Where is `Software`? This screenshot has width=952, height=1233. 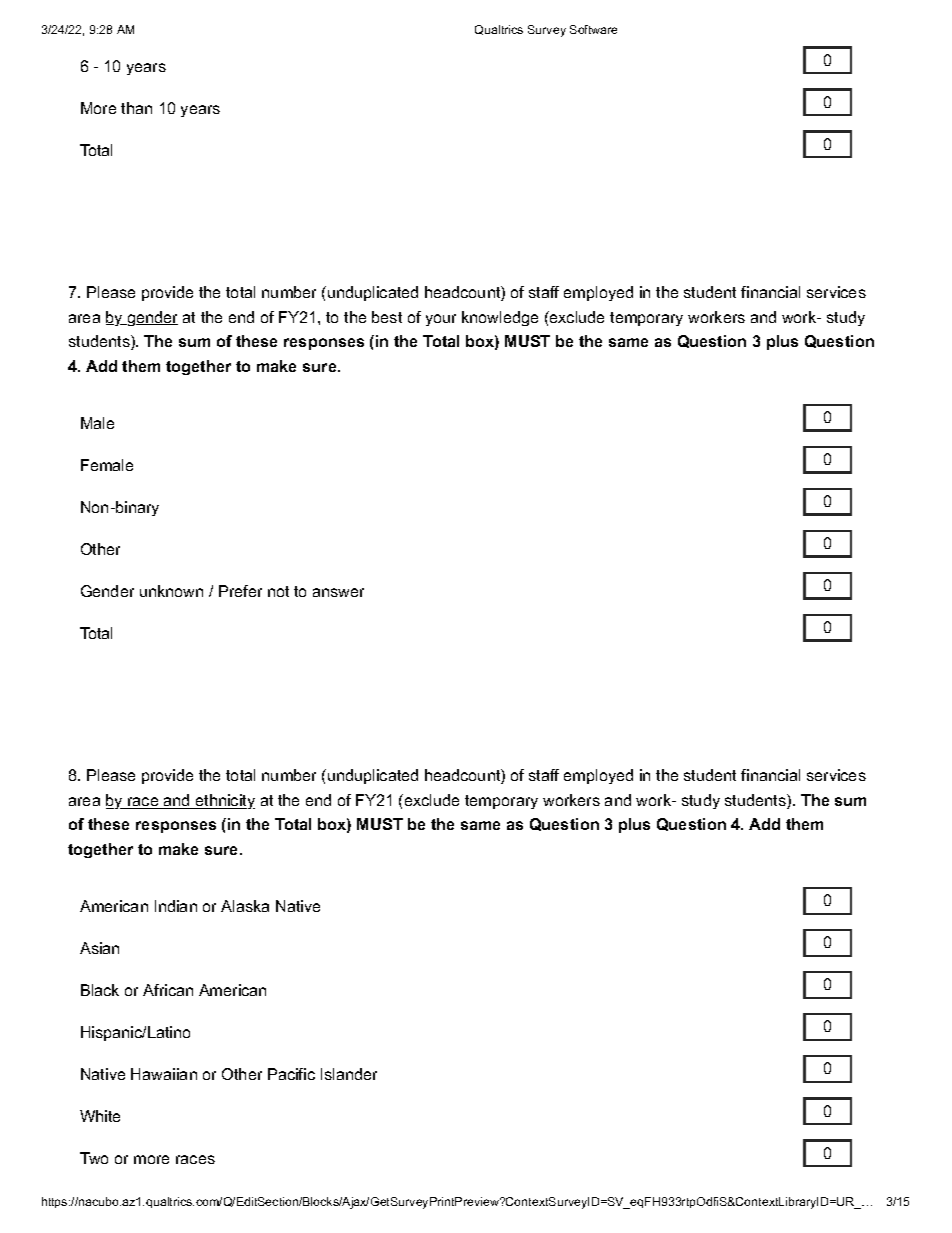 Software is located at coordinates (593, 29).
